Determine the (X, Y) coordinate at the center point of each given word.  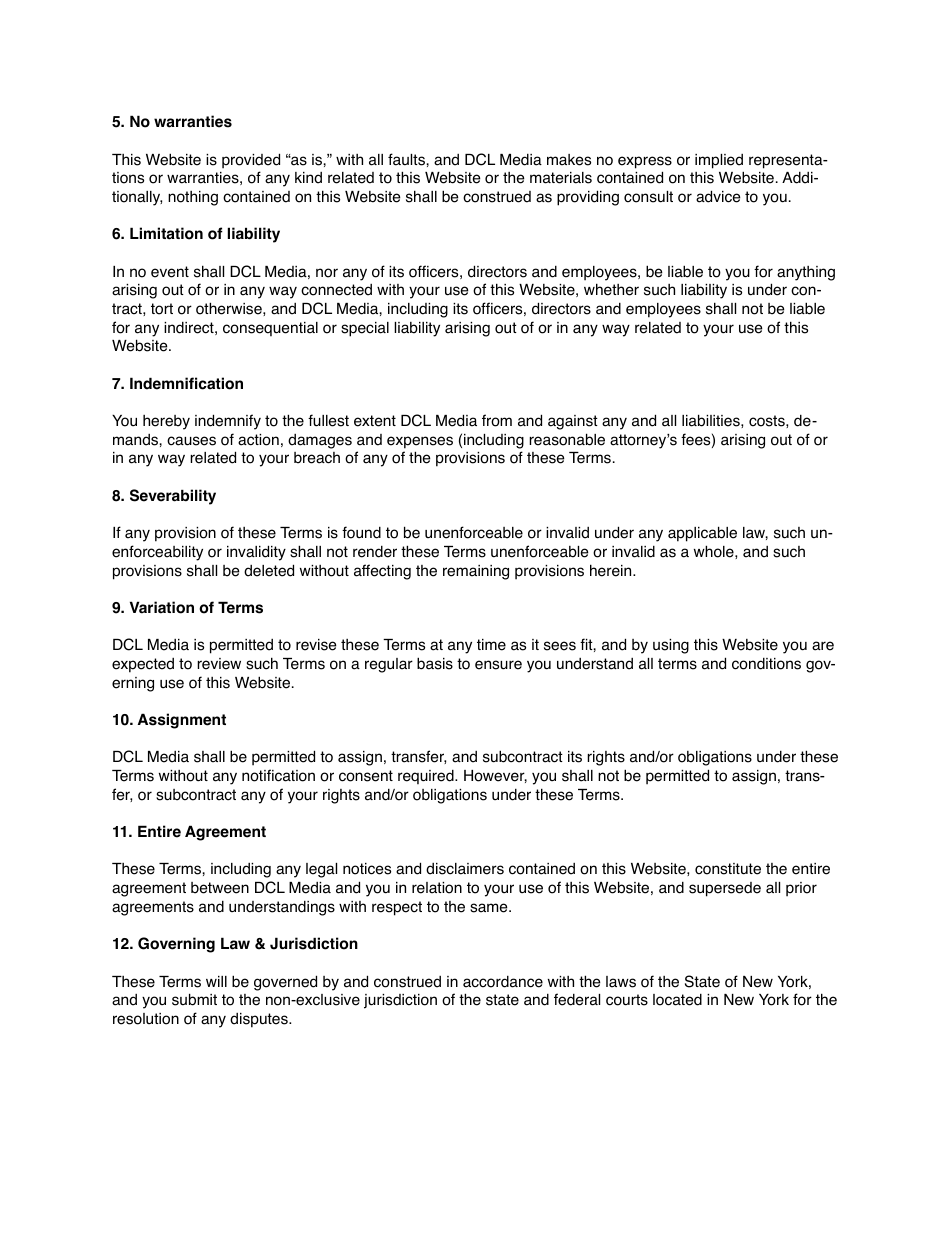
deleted (269, 570)
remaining (476, 572)
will (216, 981)
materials (561, 178)
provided (251, 161)
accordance (503, 982)
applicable (702, 534)
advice (718, 196)
